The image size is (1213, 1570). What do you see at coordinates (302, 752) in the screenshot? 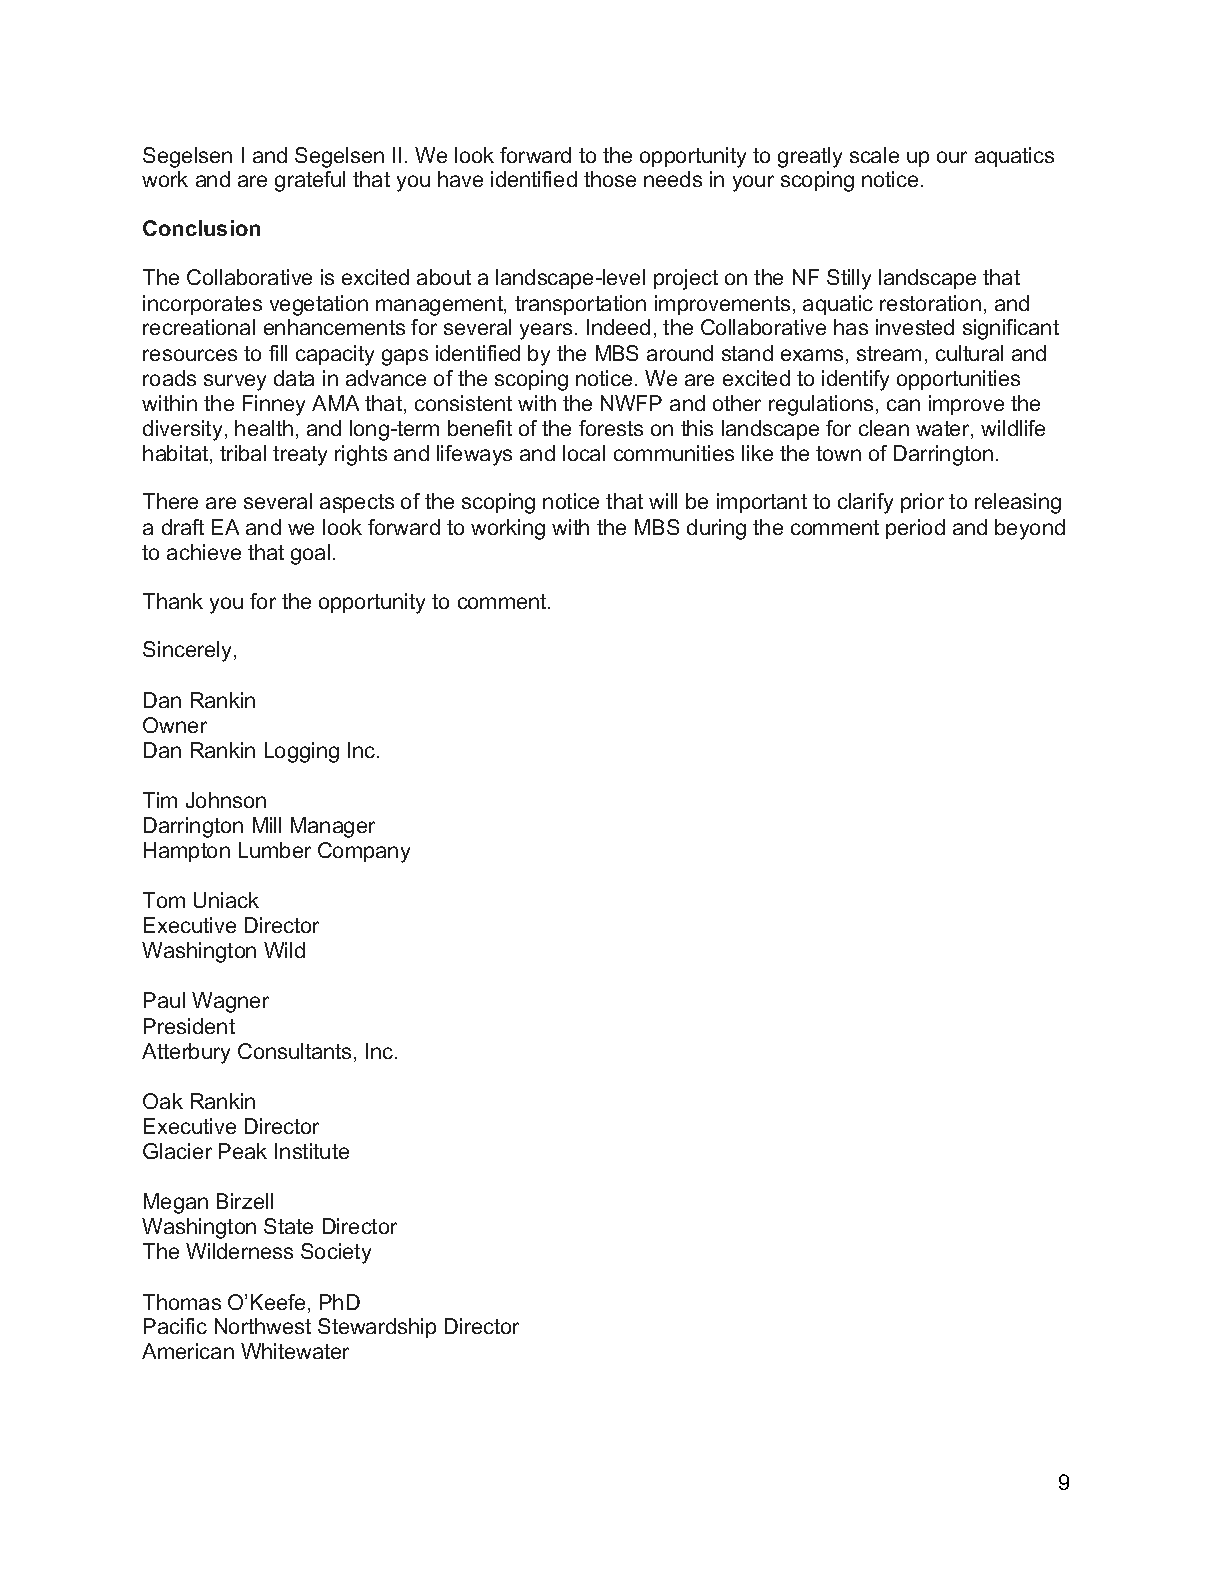
I see `Logging` at bounding box center [302, 752].
